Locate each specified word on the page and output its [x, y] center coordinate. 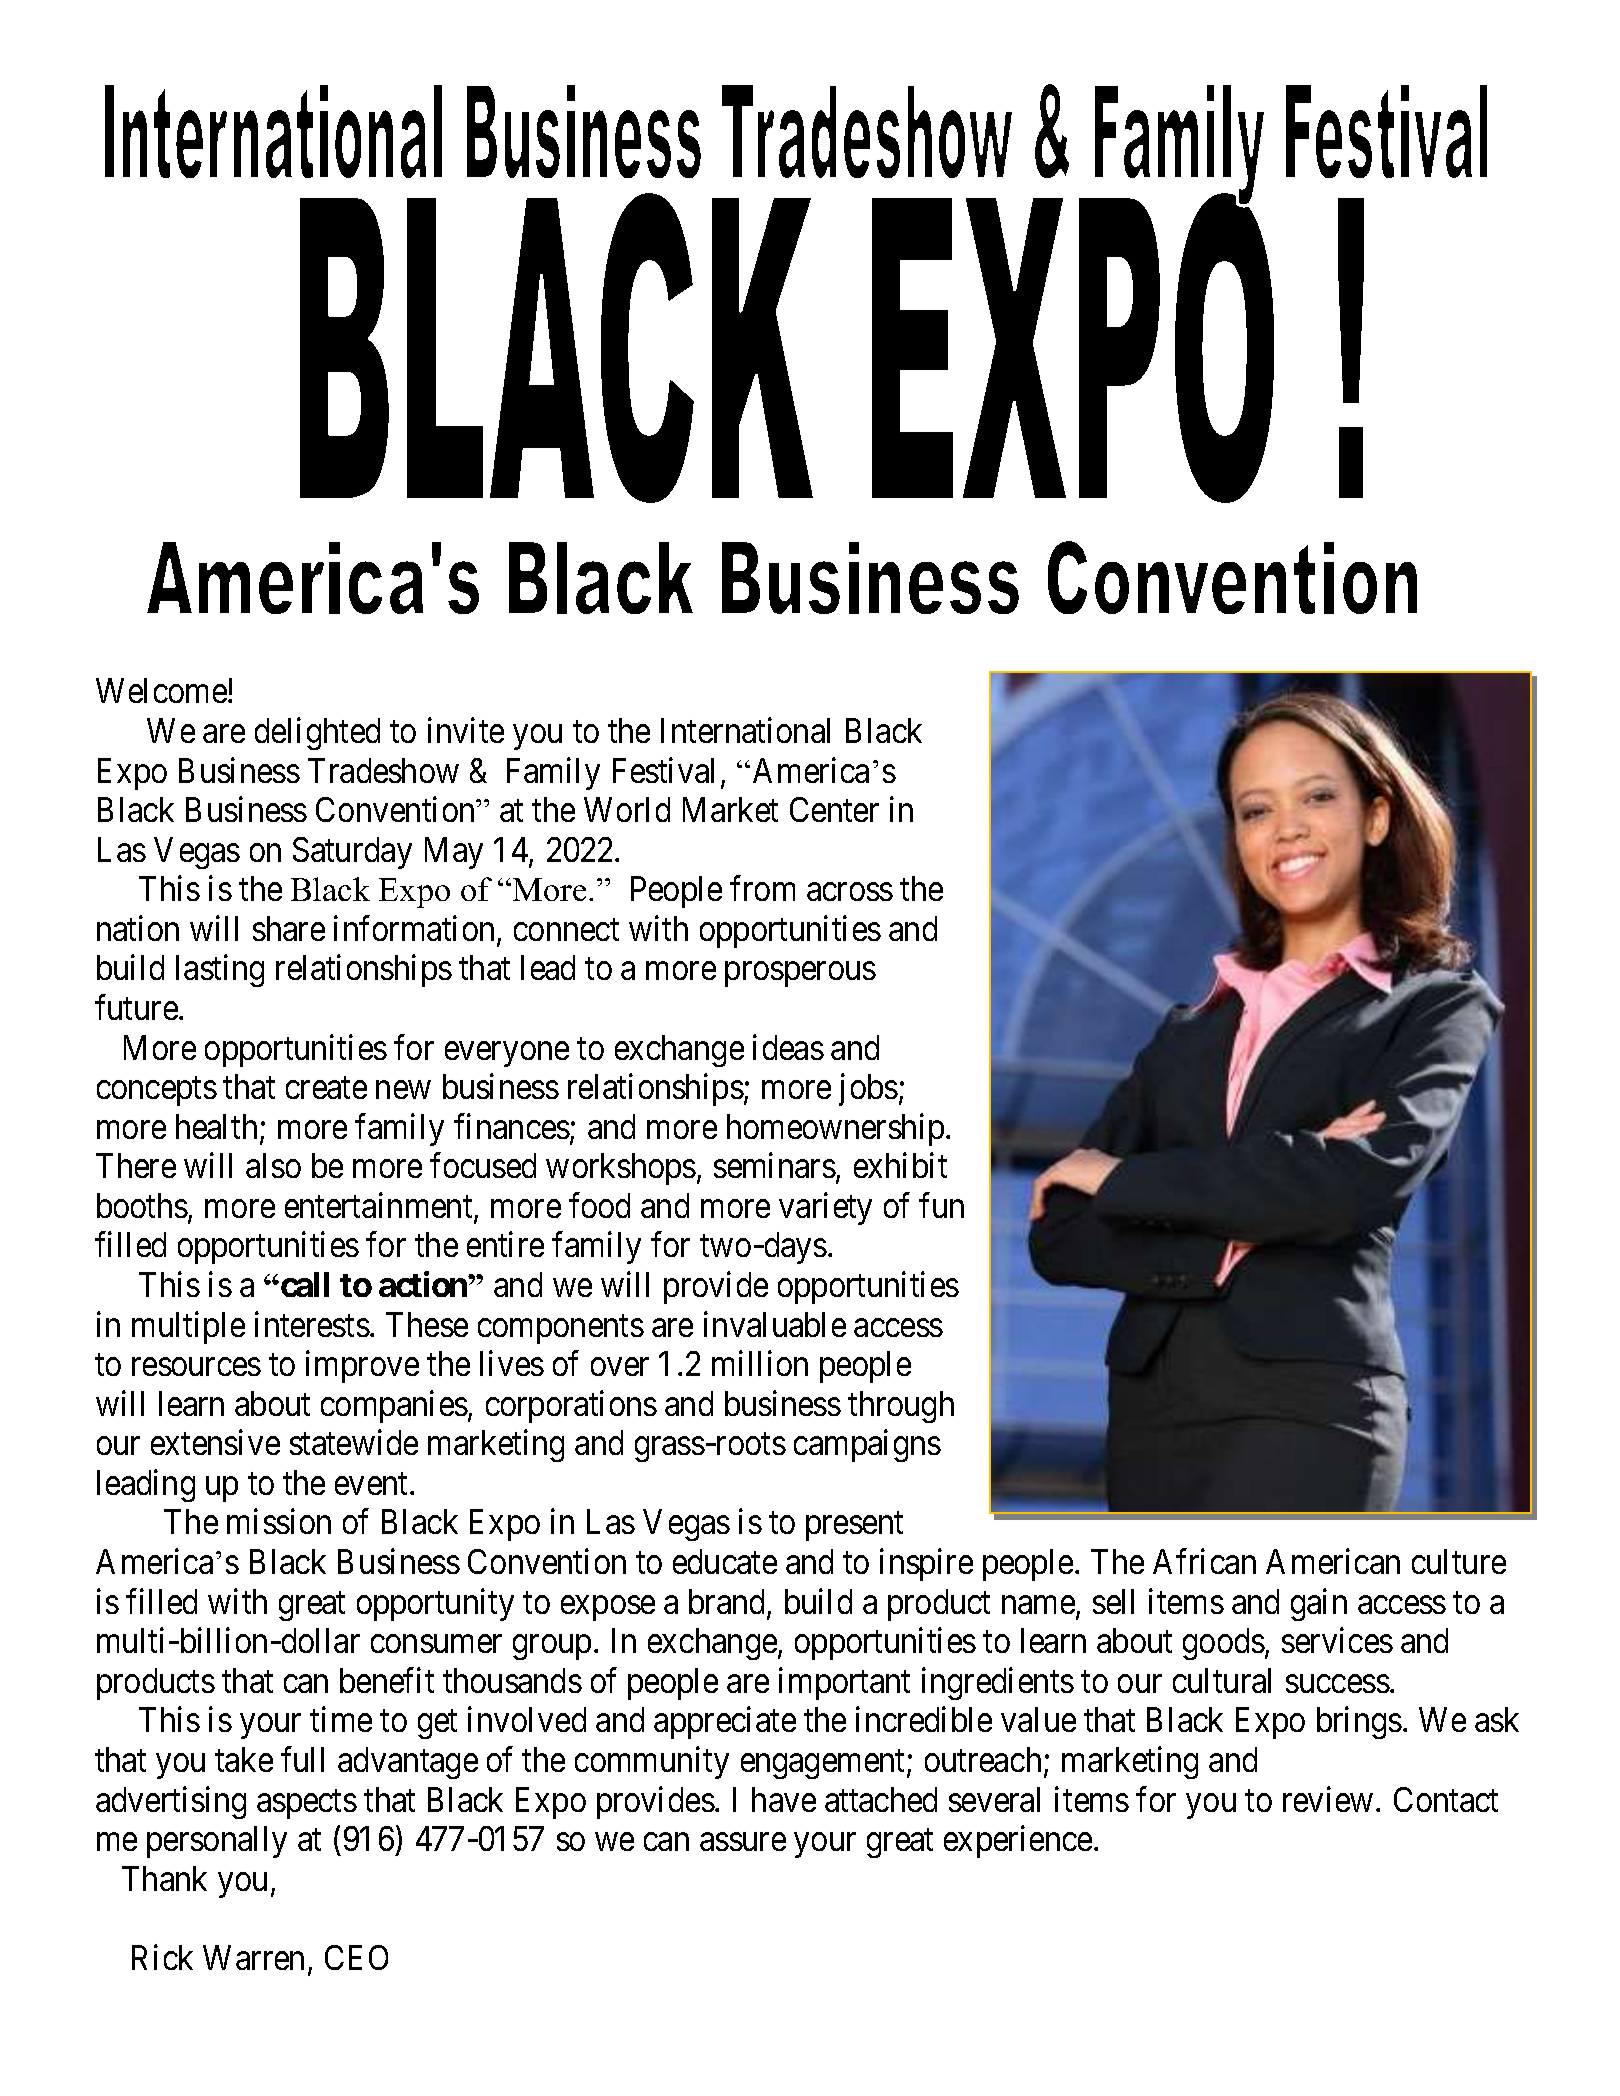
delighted [317, 734]
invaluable [775, 1324]
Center [834, 809]
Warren [253, 1957]
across [850, 892]
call [305, 1284]
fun [941, 1205]
